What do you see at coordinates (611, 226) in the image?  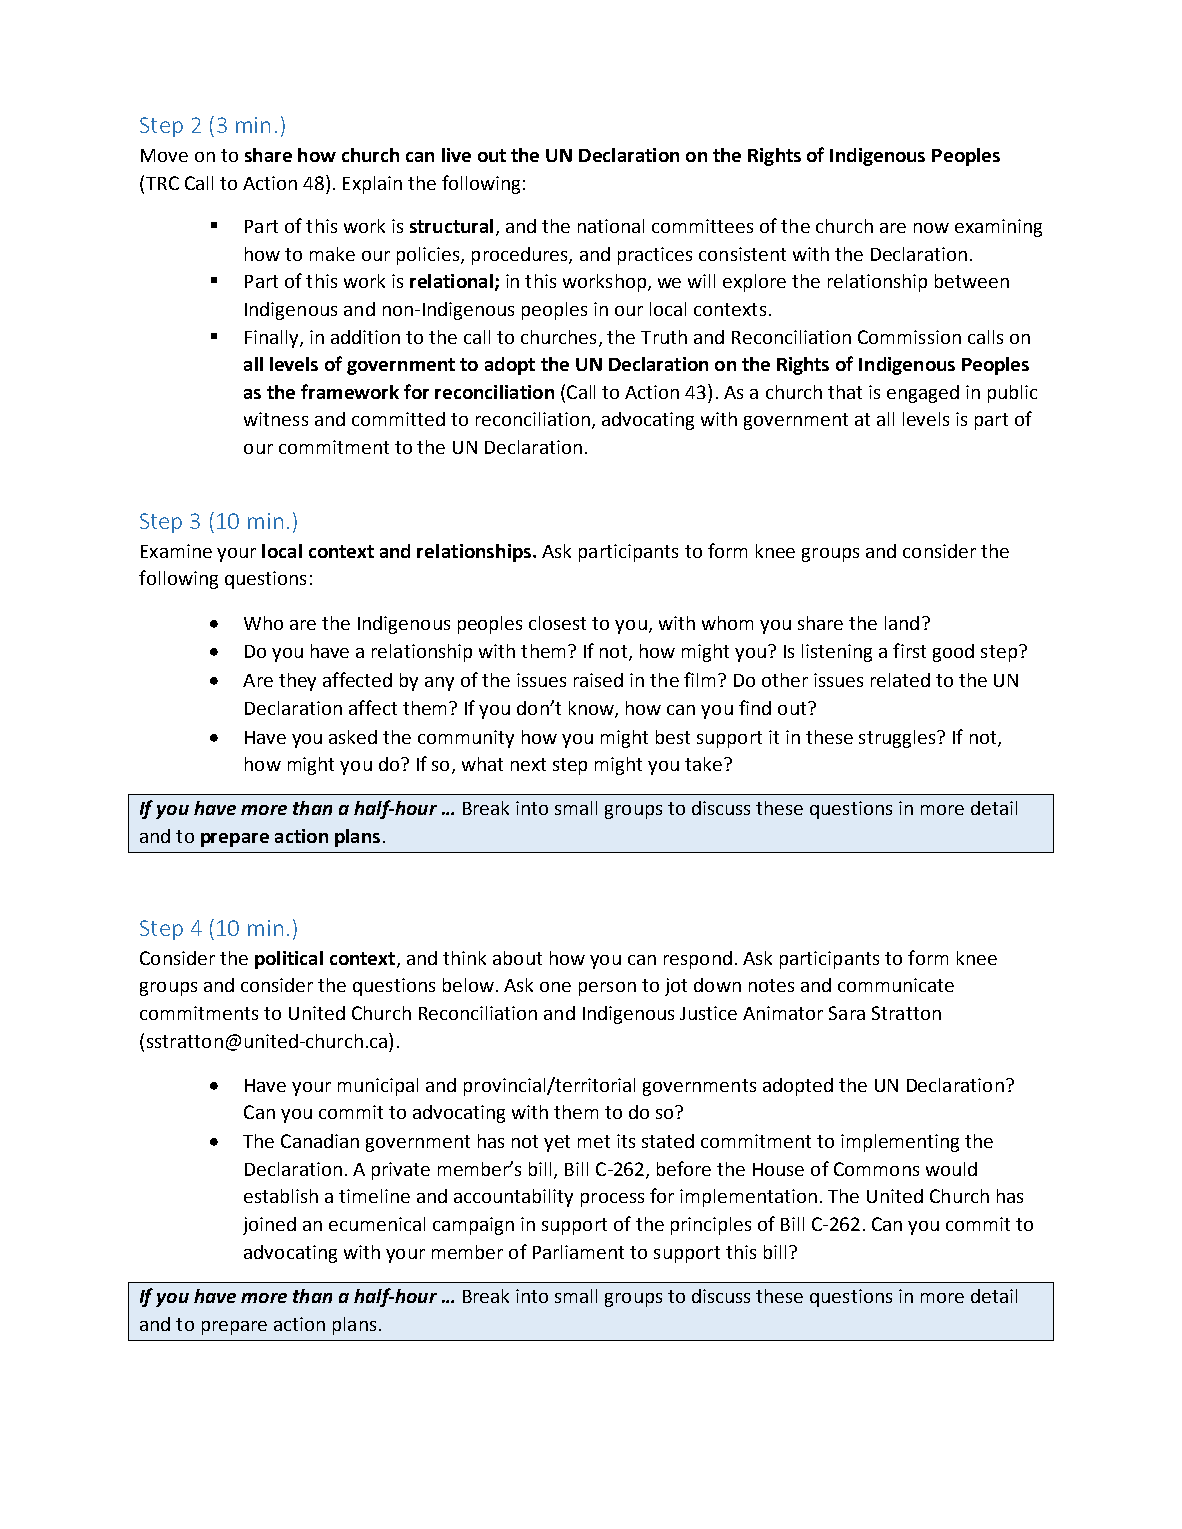 I see `national` at bounding box center [611, 226].
